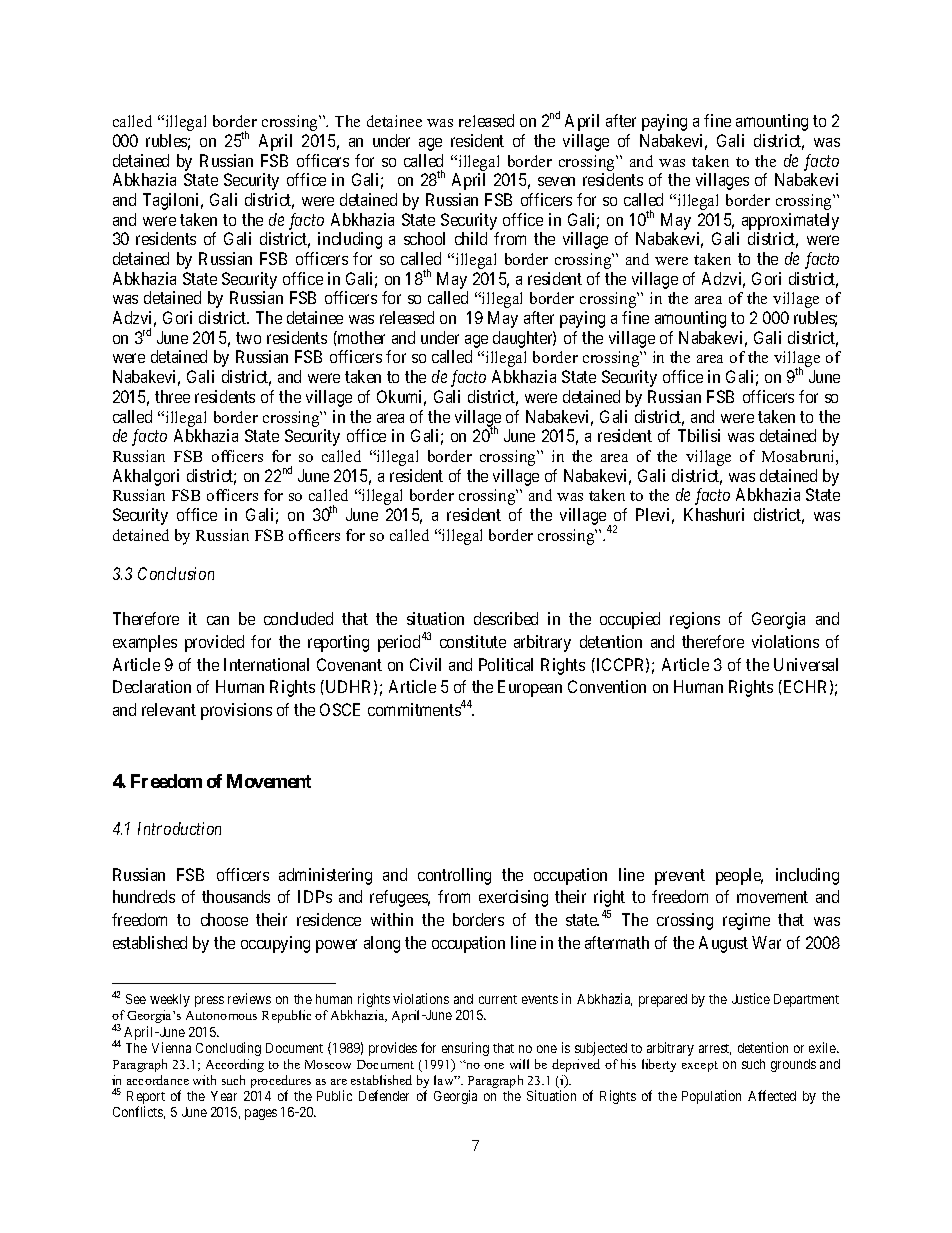 The height and width of the screenshot is (1233, 952). Describe the element at coordinates (806, 664) in the screenshot. I see `Universal` at that location.
